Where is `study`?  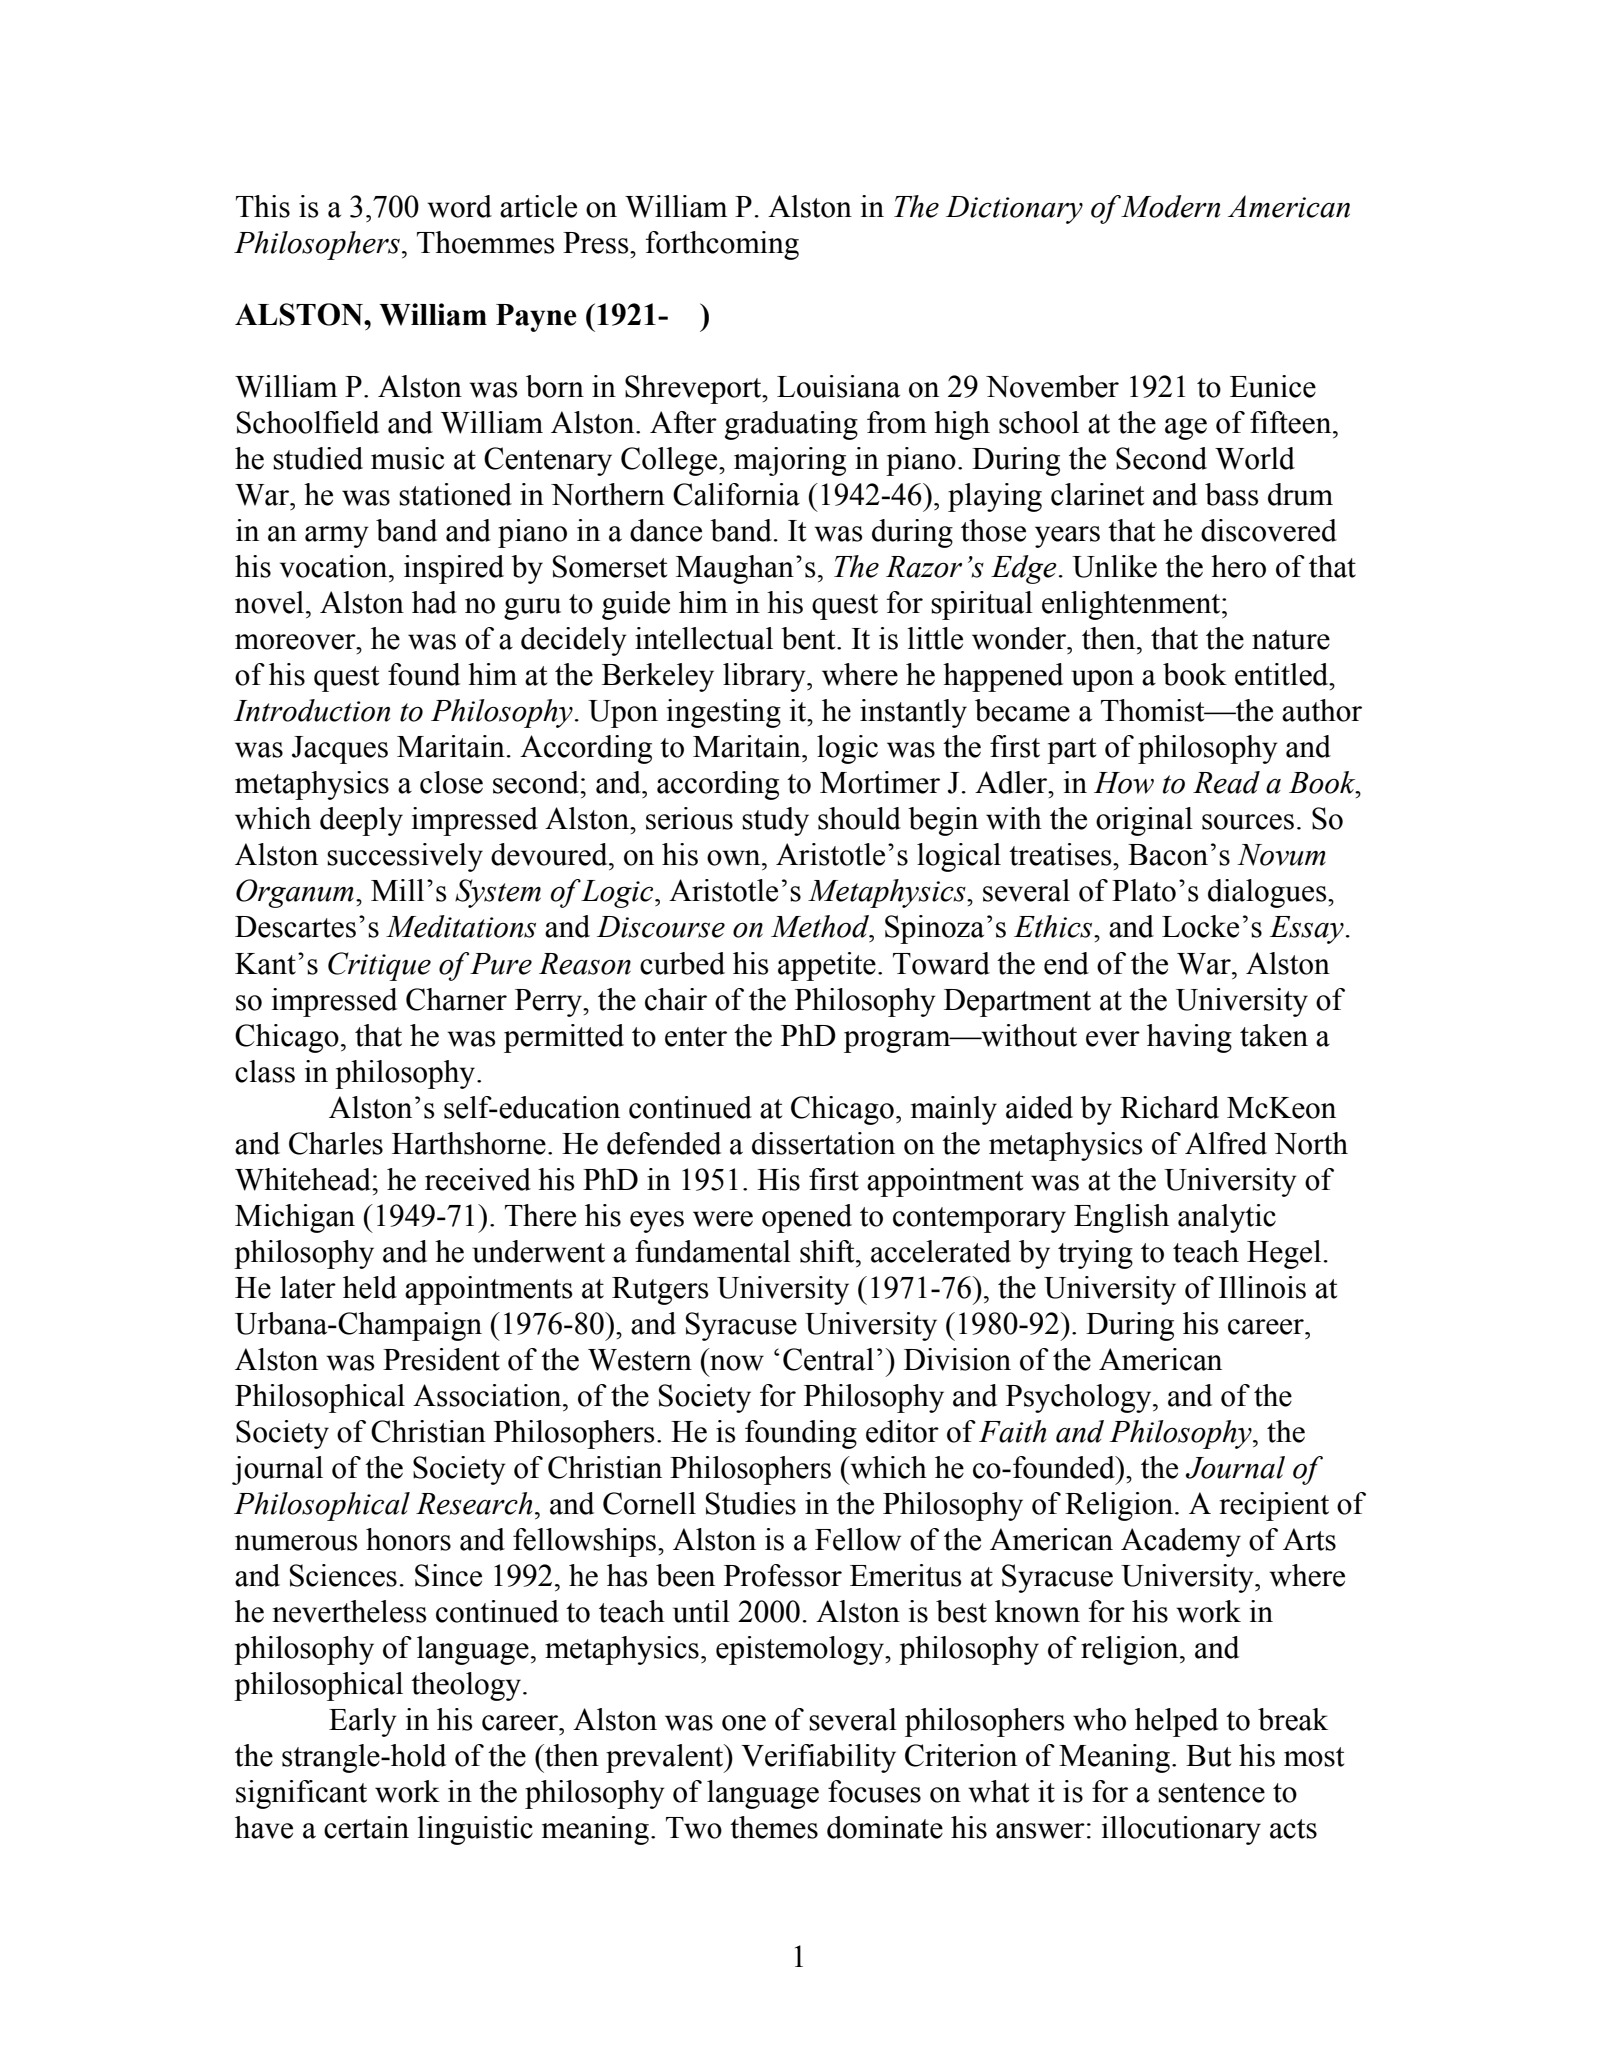 study is located at coordinates (775, 821).
